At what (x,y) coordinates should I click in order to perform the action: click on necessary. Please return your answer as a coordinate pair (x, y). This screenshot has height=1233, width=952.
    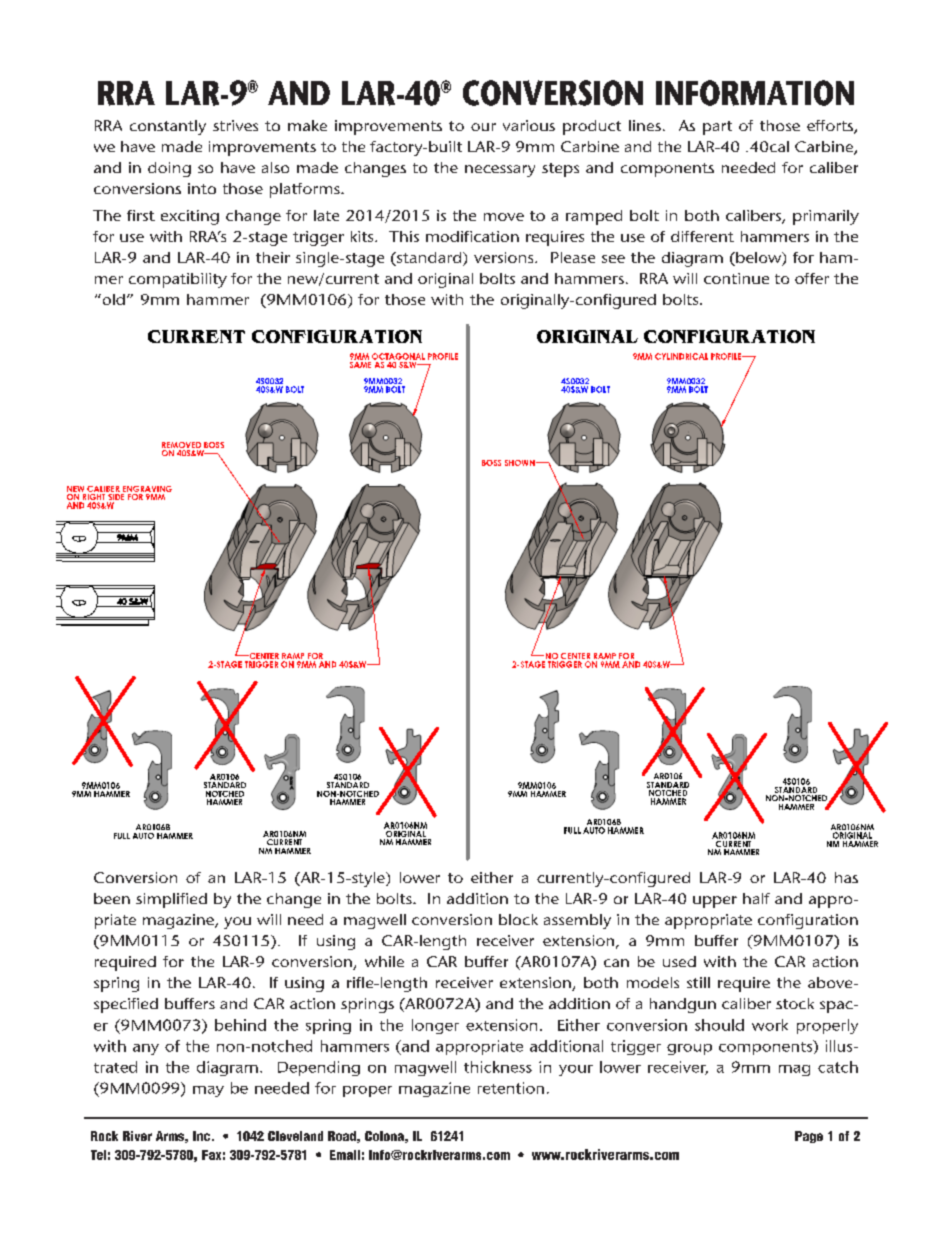
    Looking at the image, I should click on (500, 171).
